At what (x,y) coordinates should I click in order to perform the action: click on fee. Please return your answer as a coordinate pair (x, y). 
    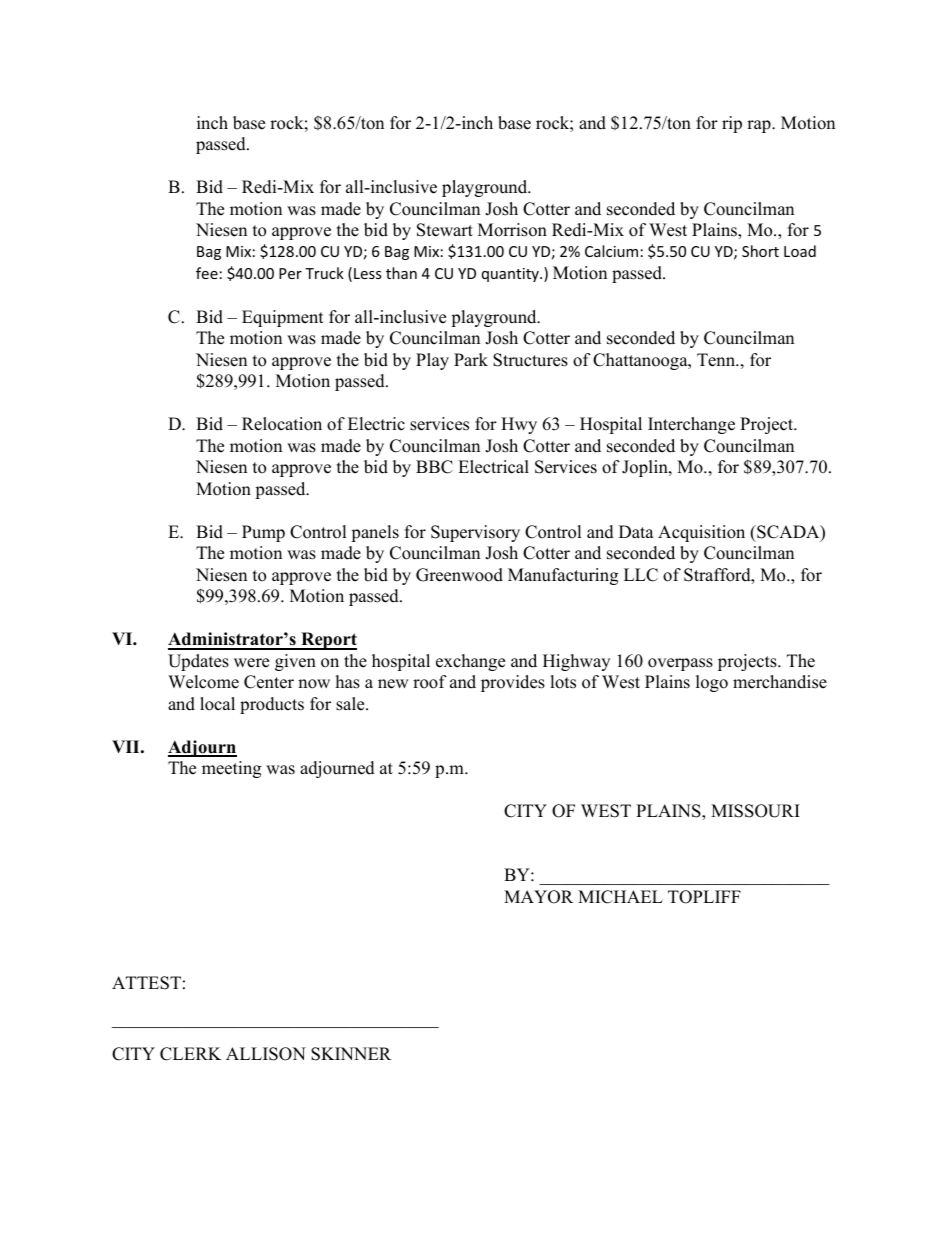
    Looking at the image, I should click on (207, 273).
